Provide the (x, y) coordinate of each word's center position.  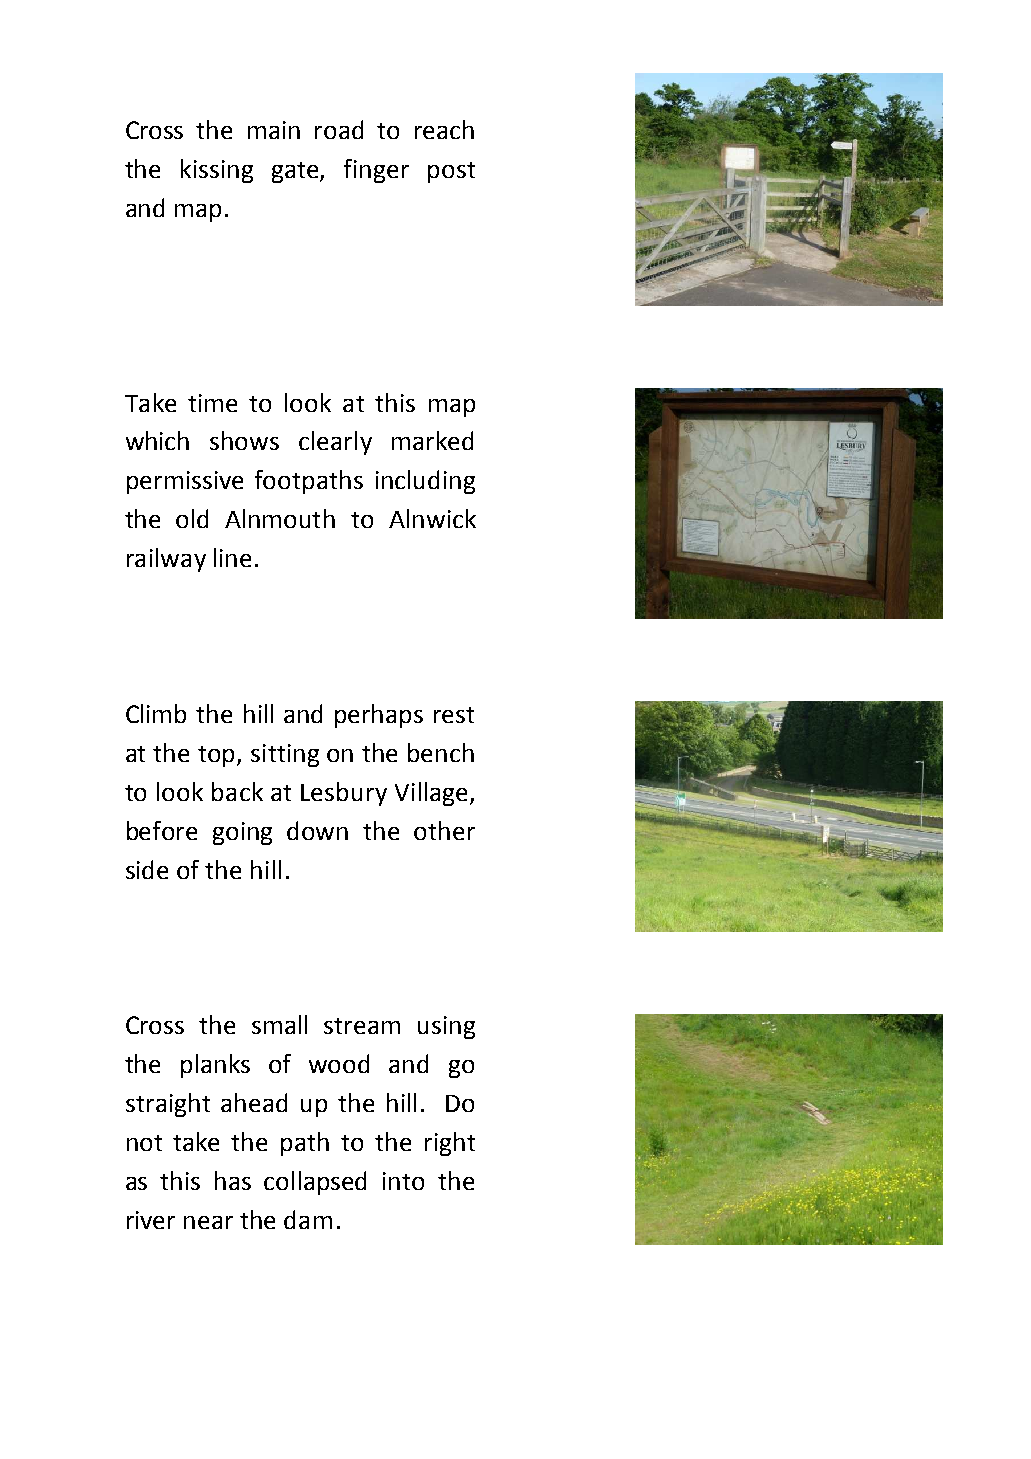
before (162, 830)
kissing (217, 171)
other (444, 830)
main (274, 130)
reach (444, 129)
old (192, 518)
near (208, 1222)
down (317, 830)
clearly (335, 443)
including (425, 482)
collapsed (315, 1183)
